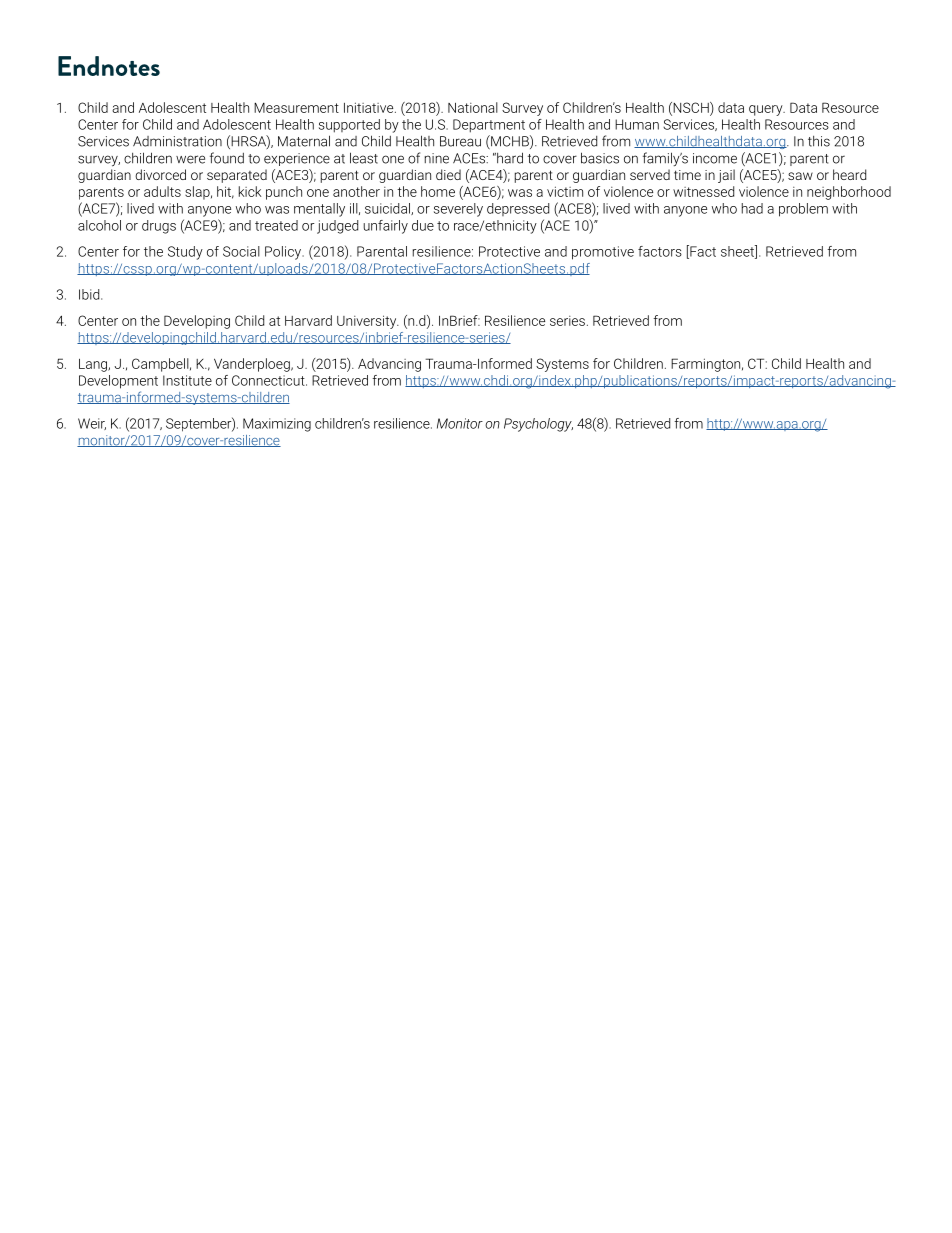 The height and width of the screenshot is (1233, 952). I want to click on Ibid, so click(90, 294).
